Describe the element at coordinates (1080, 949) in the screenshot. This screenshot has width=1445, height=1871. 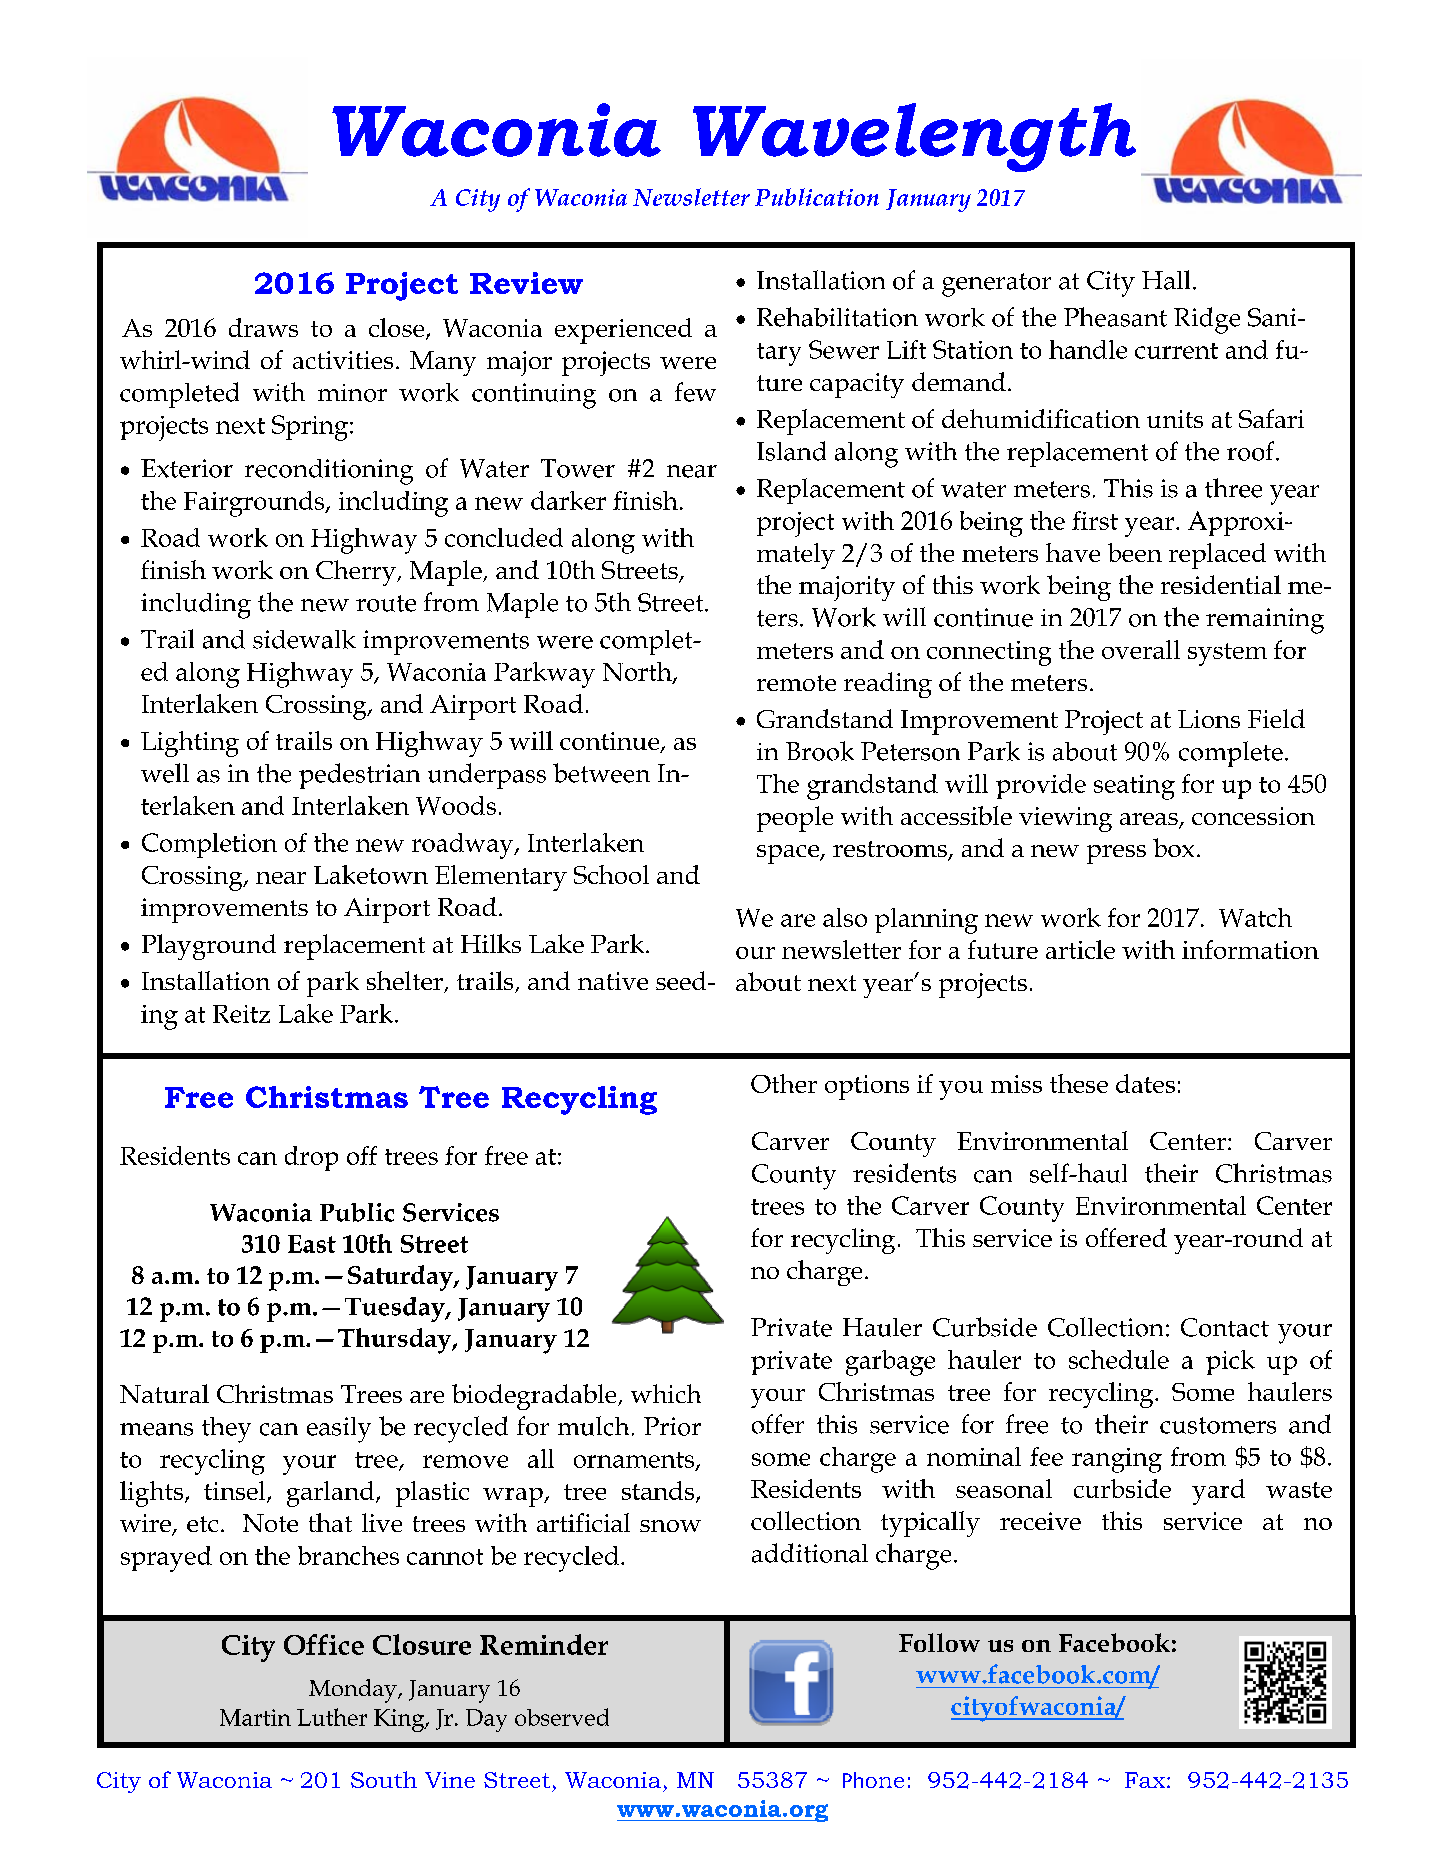
I see `article` at that location.
